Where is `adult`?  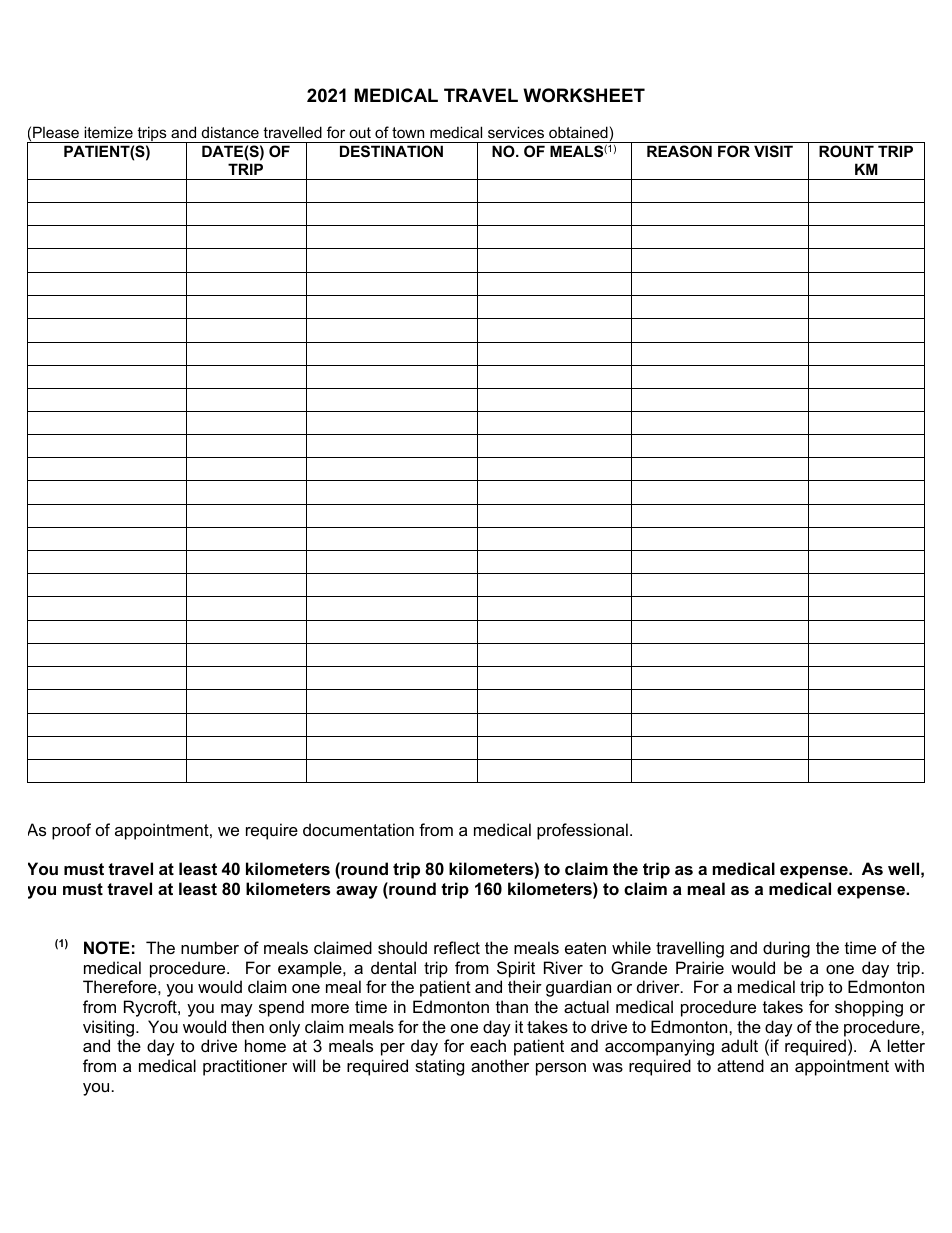
adult is located at coordinates (739, 1045).
